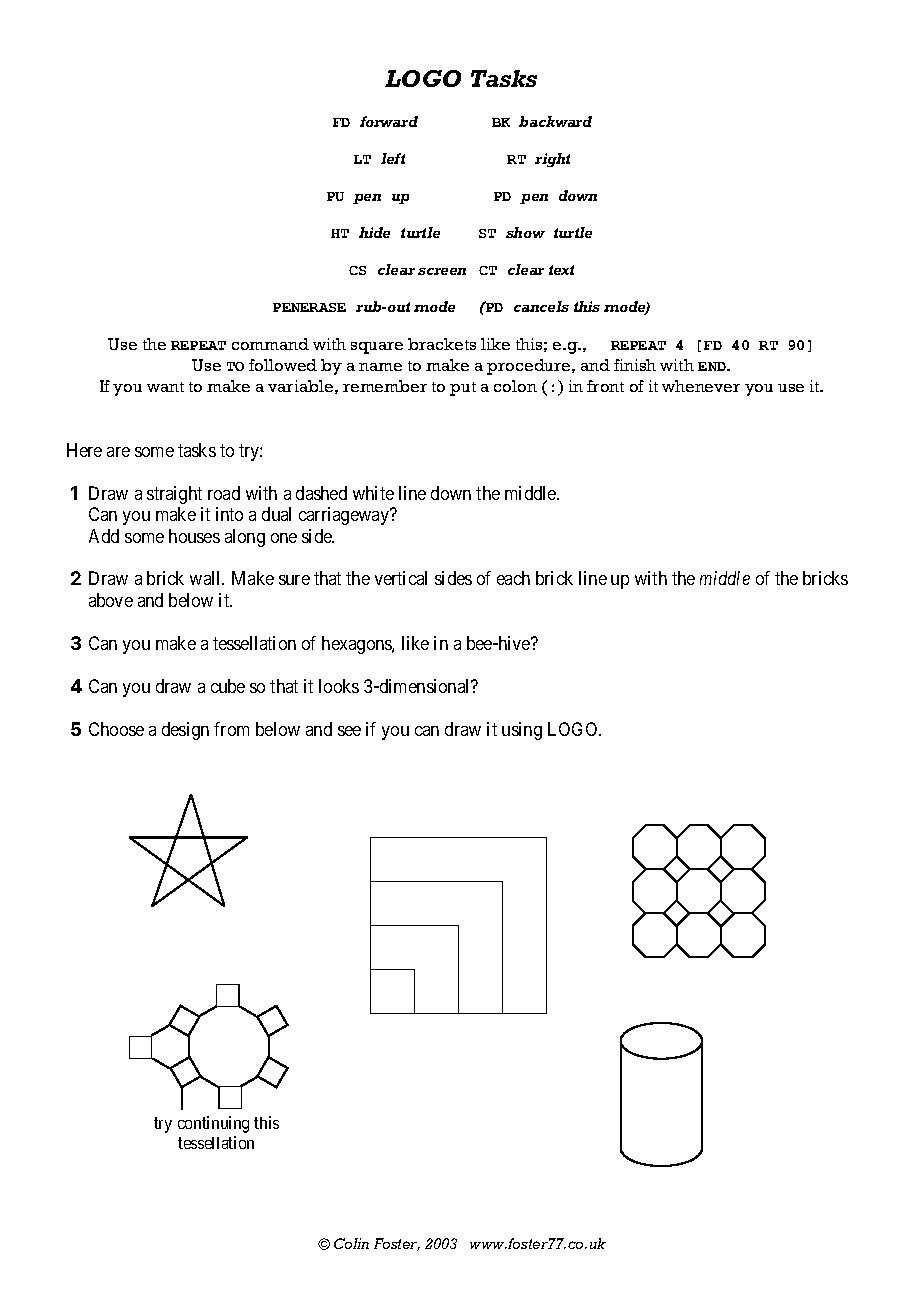 The width and height of the image is (924, 1308). Describe the element at coordinates (513, 578) in the image. I see `each` at that location.
